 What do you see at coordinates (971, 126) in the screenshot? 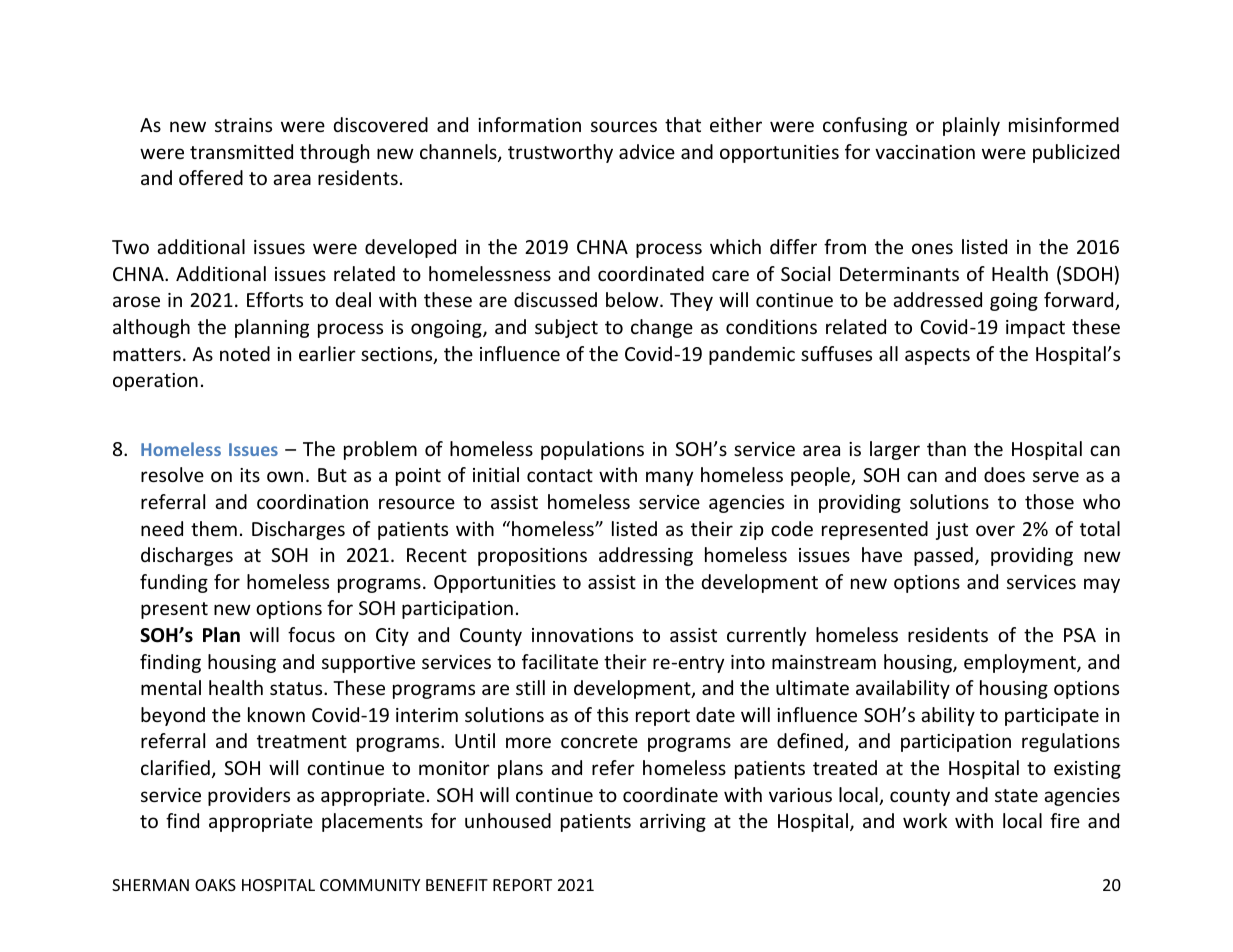
I see `plainly` at bounding box center [971, 126].
